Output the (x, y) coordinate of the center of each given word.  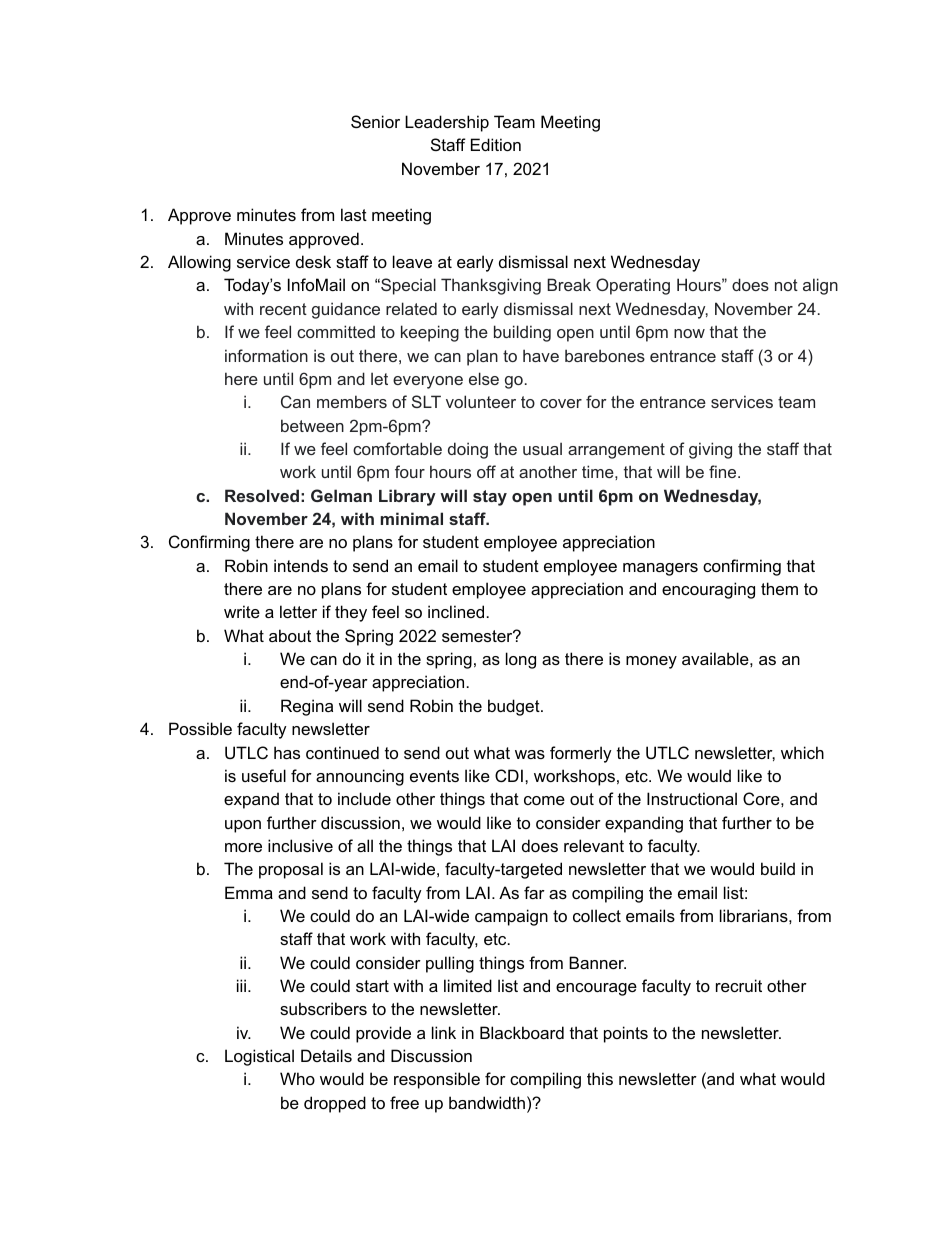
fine (724, 471)
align (820, 286)
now (689, 333)
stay (490, 498)
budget (515, 707)
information (266, 355)
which (802, 752)
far (534, 892)
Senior (375, 121)
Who (297, 1078)
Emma (249, 892)
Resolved (262, 495)
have (541, 355)
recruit (739, 985)
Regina (307, 707)
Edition (496, 144)
